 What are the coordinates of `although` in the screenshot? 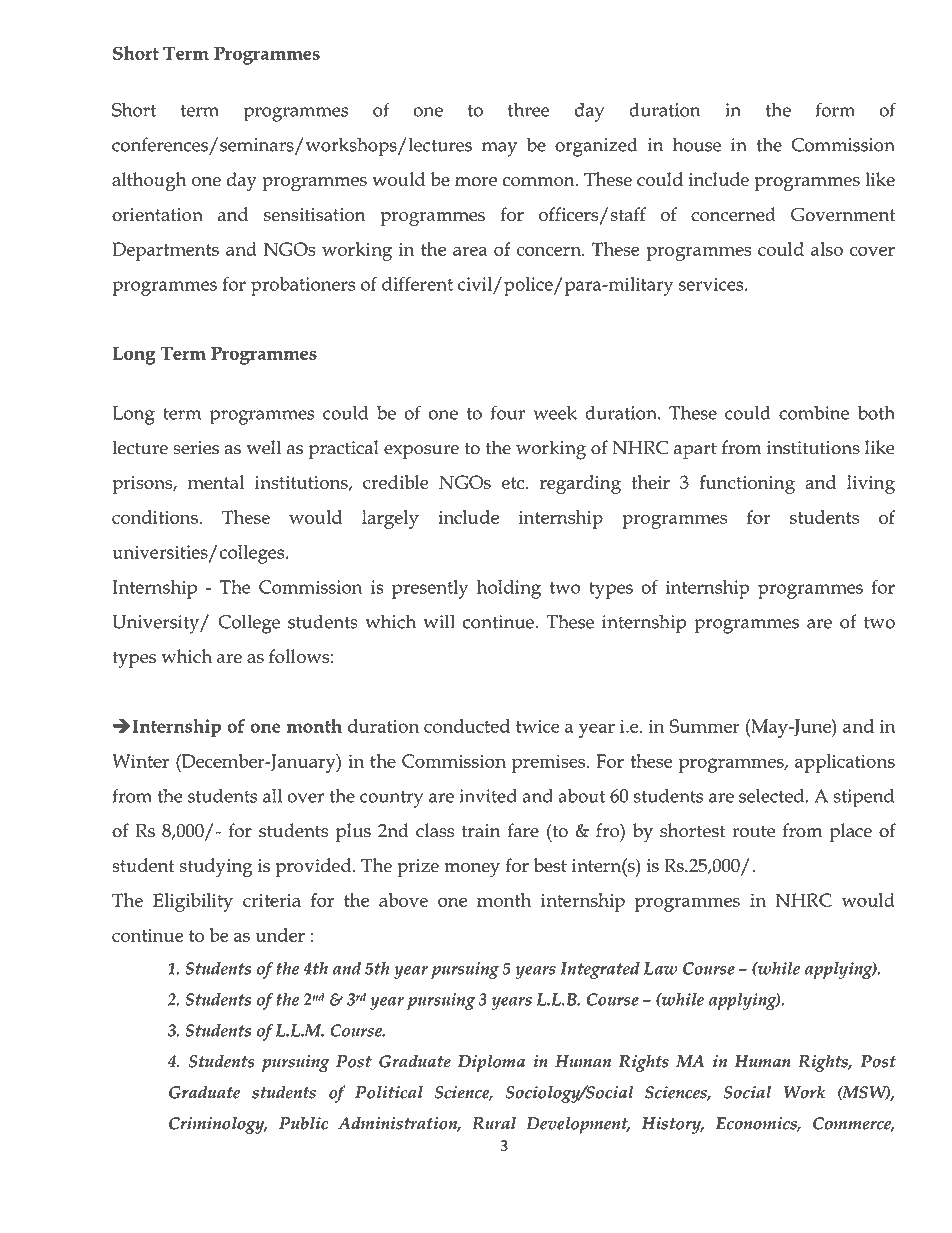 It's located at (149, 182).
